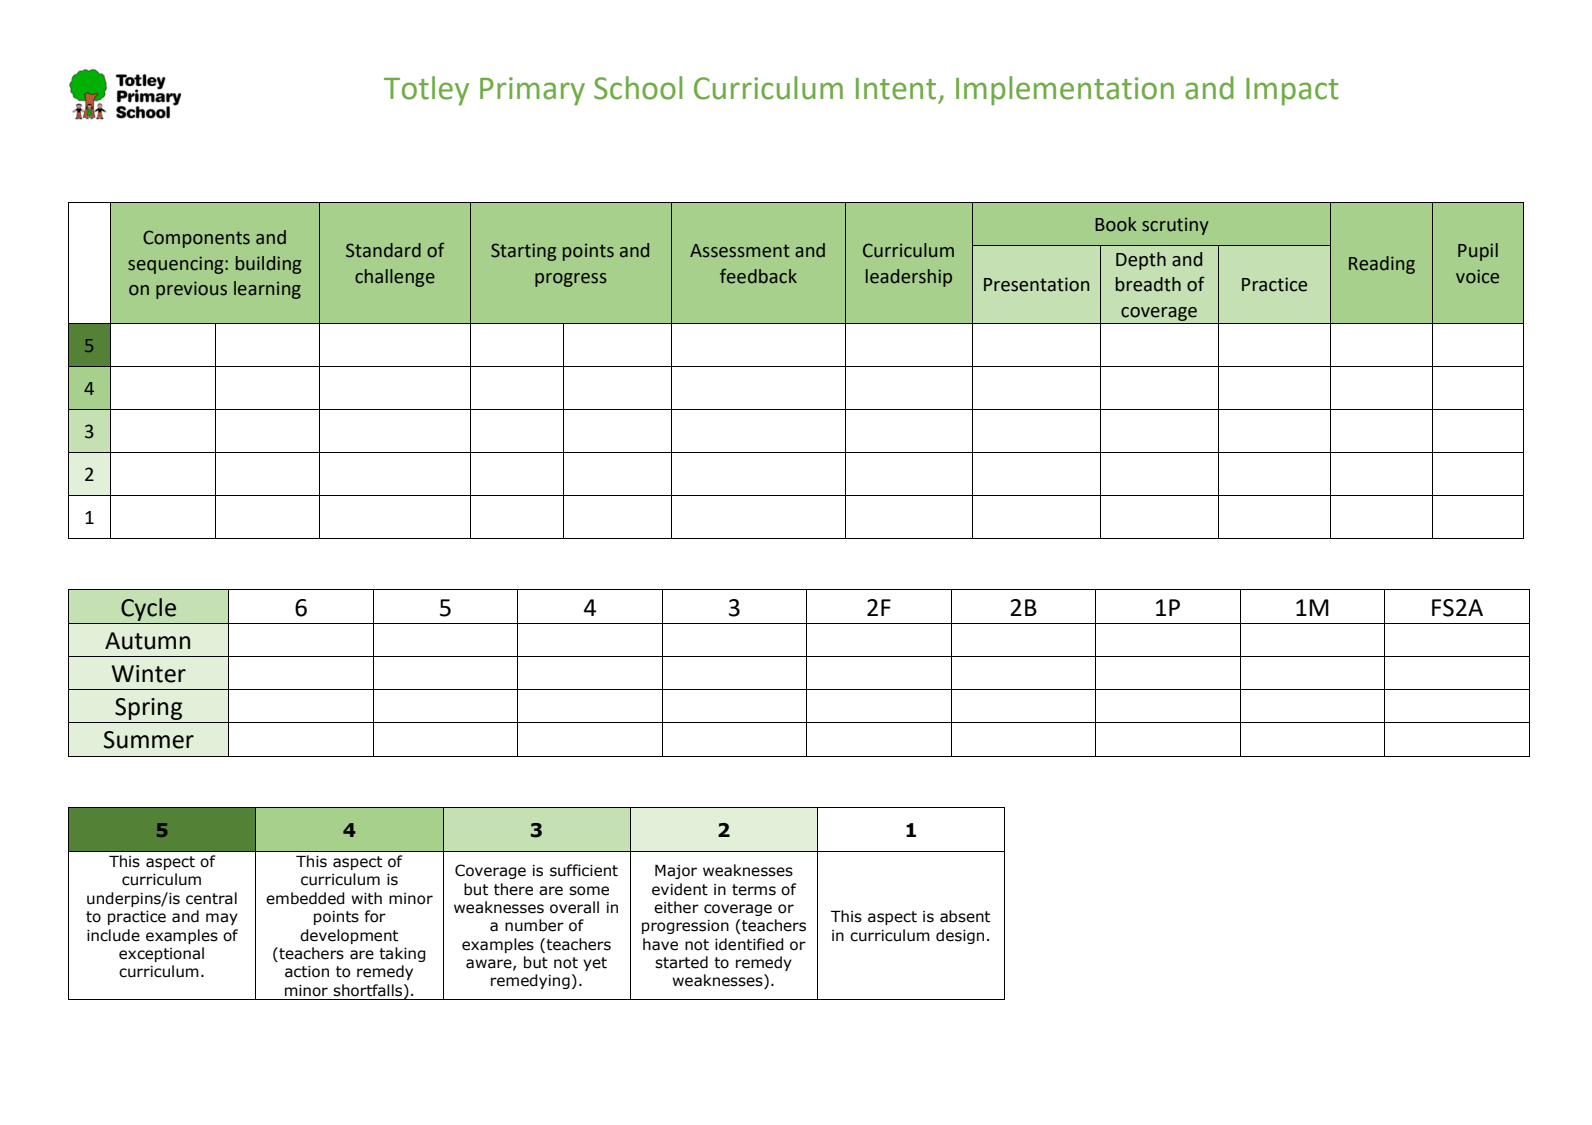 This page has height=1125, width=1592. Describe the element at coordinates (532, 91) in the page. I see `Primary` at that location.
